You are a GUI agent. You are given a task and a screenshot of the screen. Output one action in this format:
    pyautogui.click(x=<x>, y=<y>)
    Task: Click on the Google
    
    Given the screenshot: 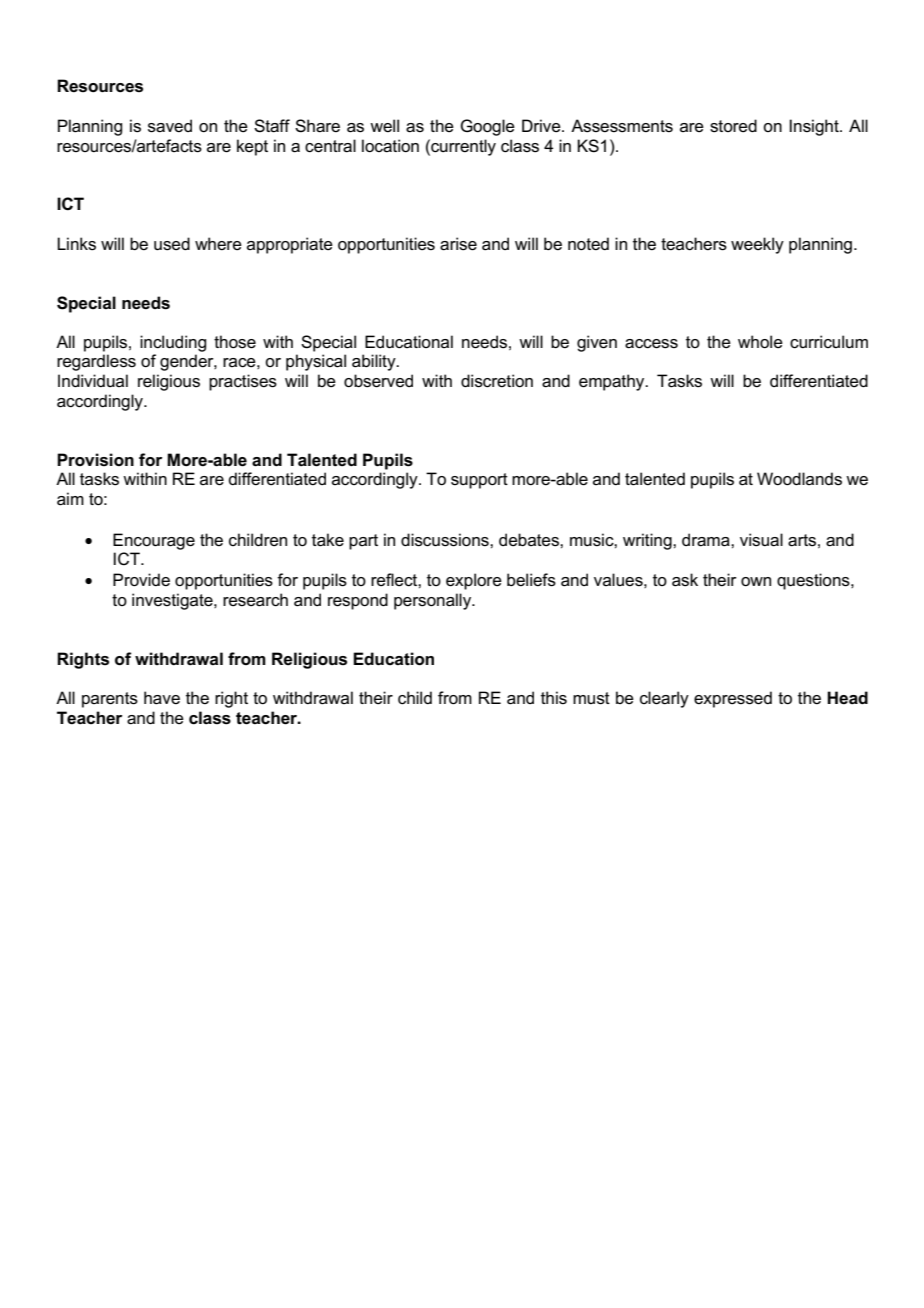 What is the action you would take?
    pyautogui.click(x=487, y=127)
